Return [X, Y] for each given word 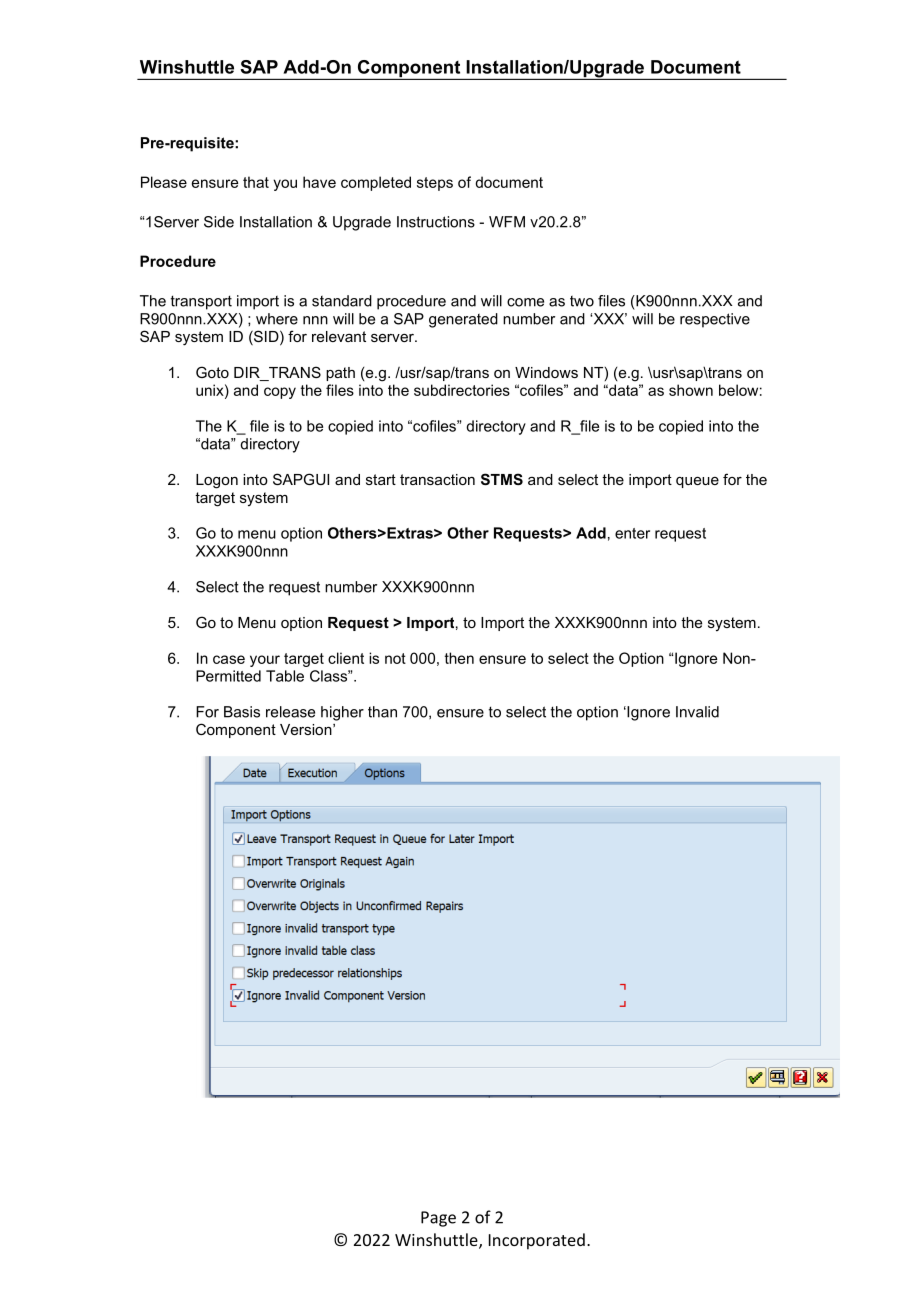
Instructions [436, 222]
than [382, 712]
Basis [242, 712]
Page [438, 1219]
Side [219, 222]
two [582, 301]
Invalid [697, 712]
